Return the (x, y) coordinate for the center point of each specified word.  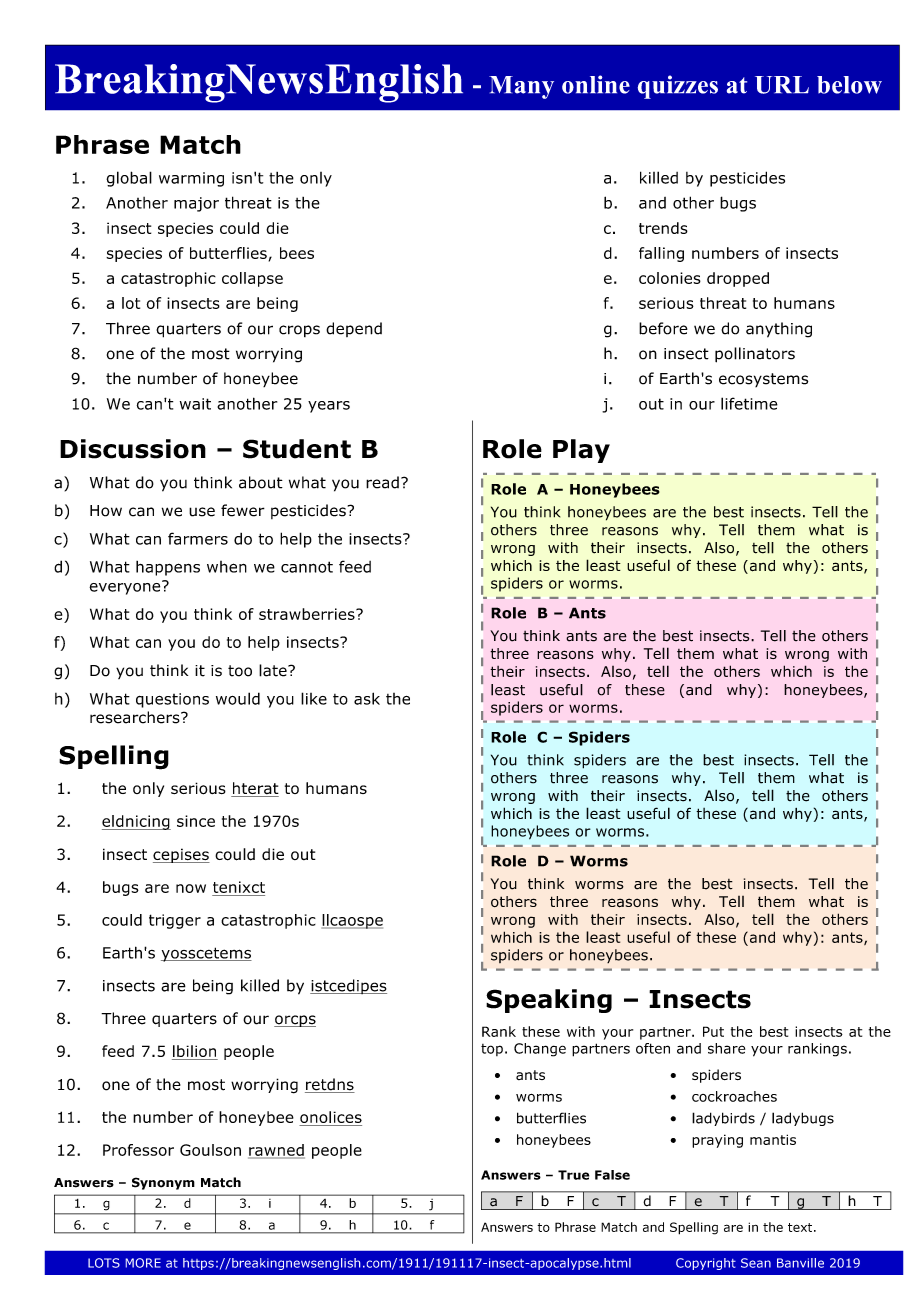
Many (521, 87)
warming (191, 179)
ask (367, 698)
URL (782, 85)
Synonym (163, 1183)
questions (172, 700)
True (573, 1175)
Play (581, 451)
